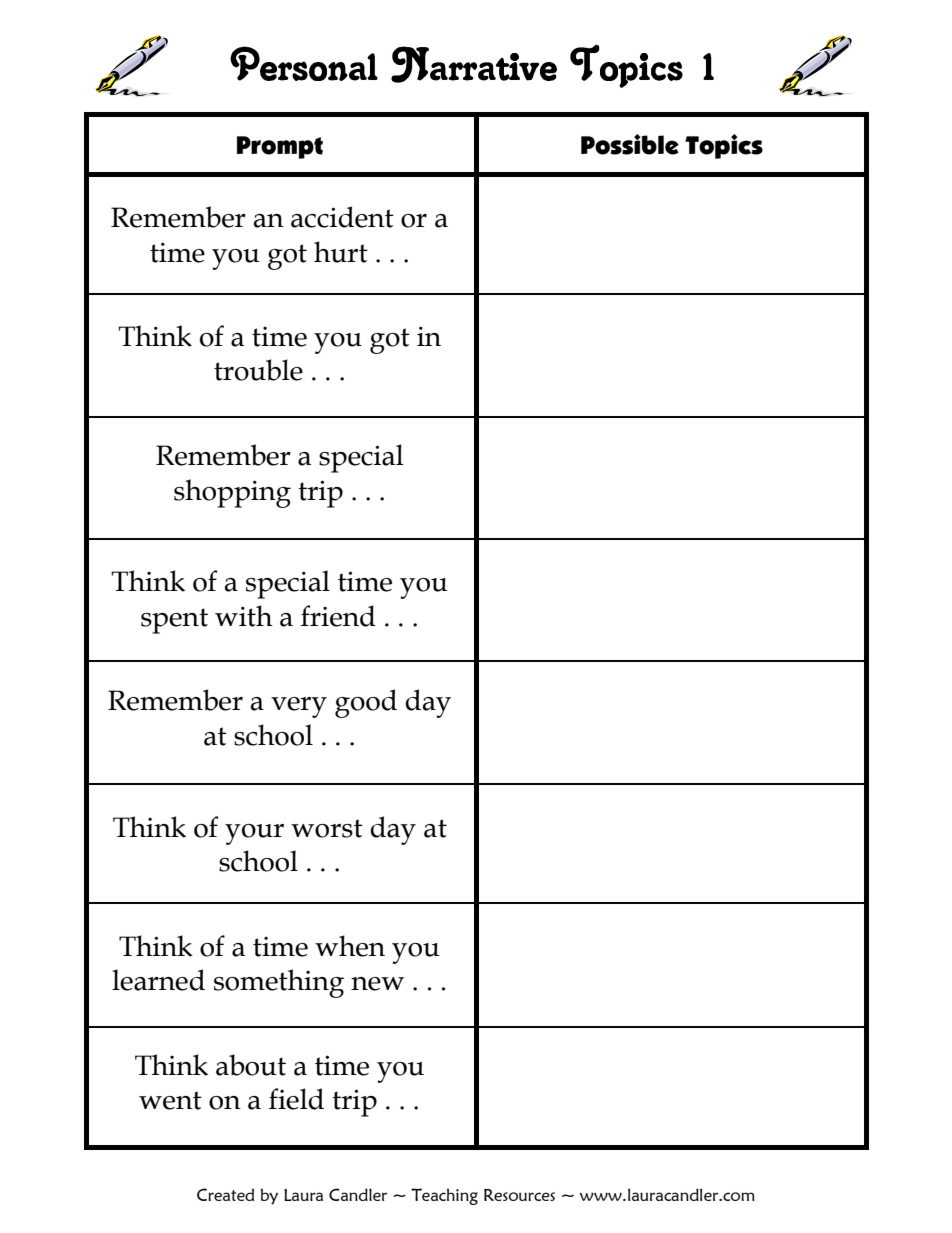 The width and height of the screenshot is (952, 1233). I want to click on new, so click(377, 984).
